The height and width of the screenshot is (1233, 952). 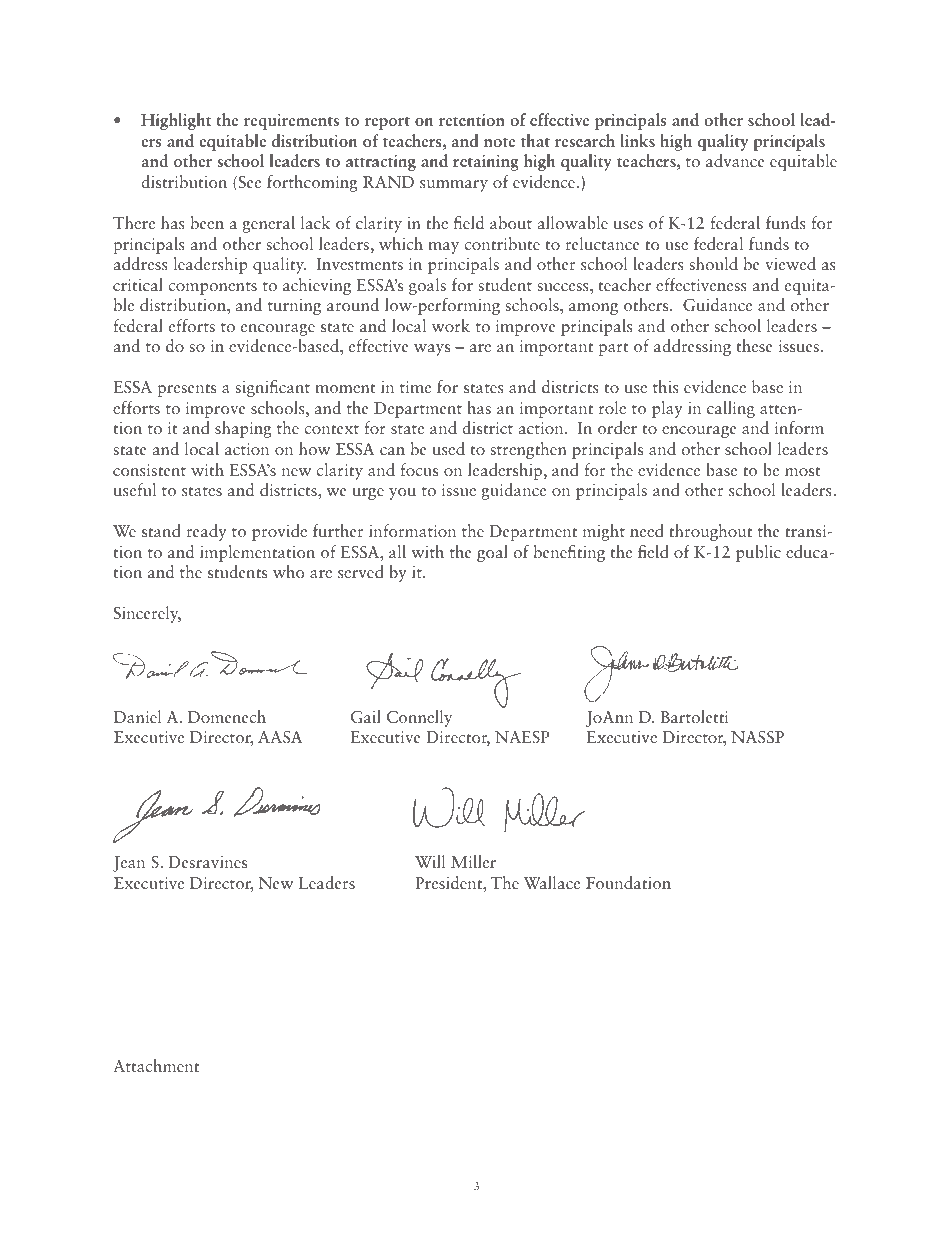 I want to click on ways, so click(x=432, y=350).
